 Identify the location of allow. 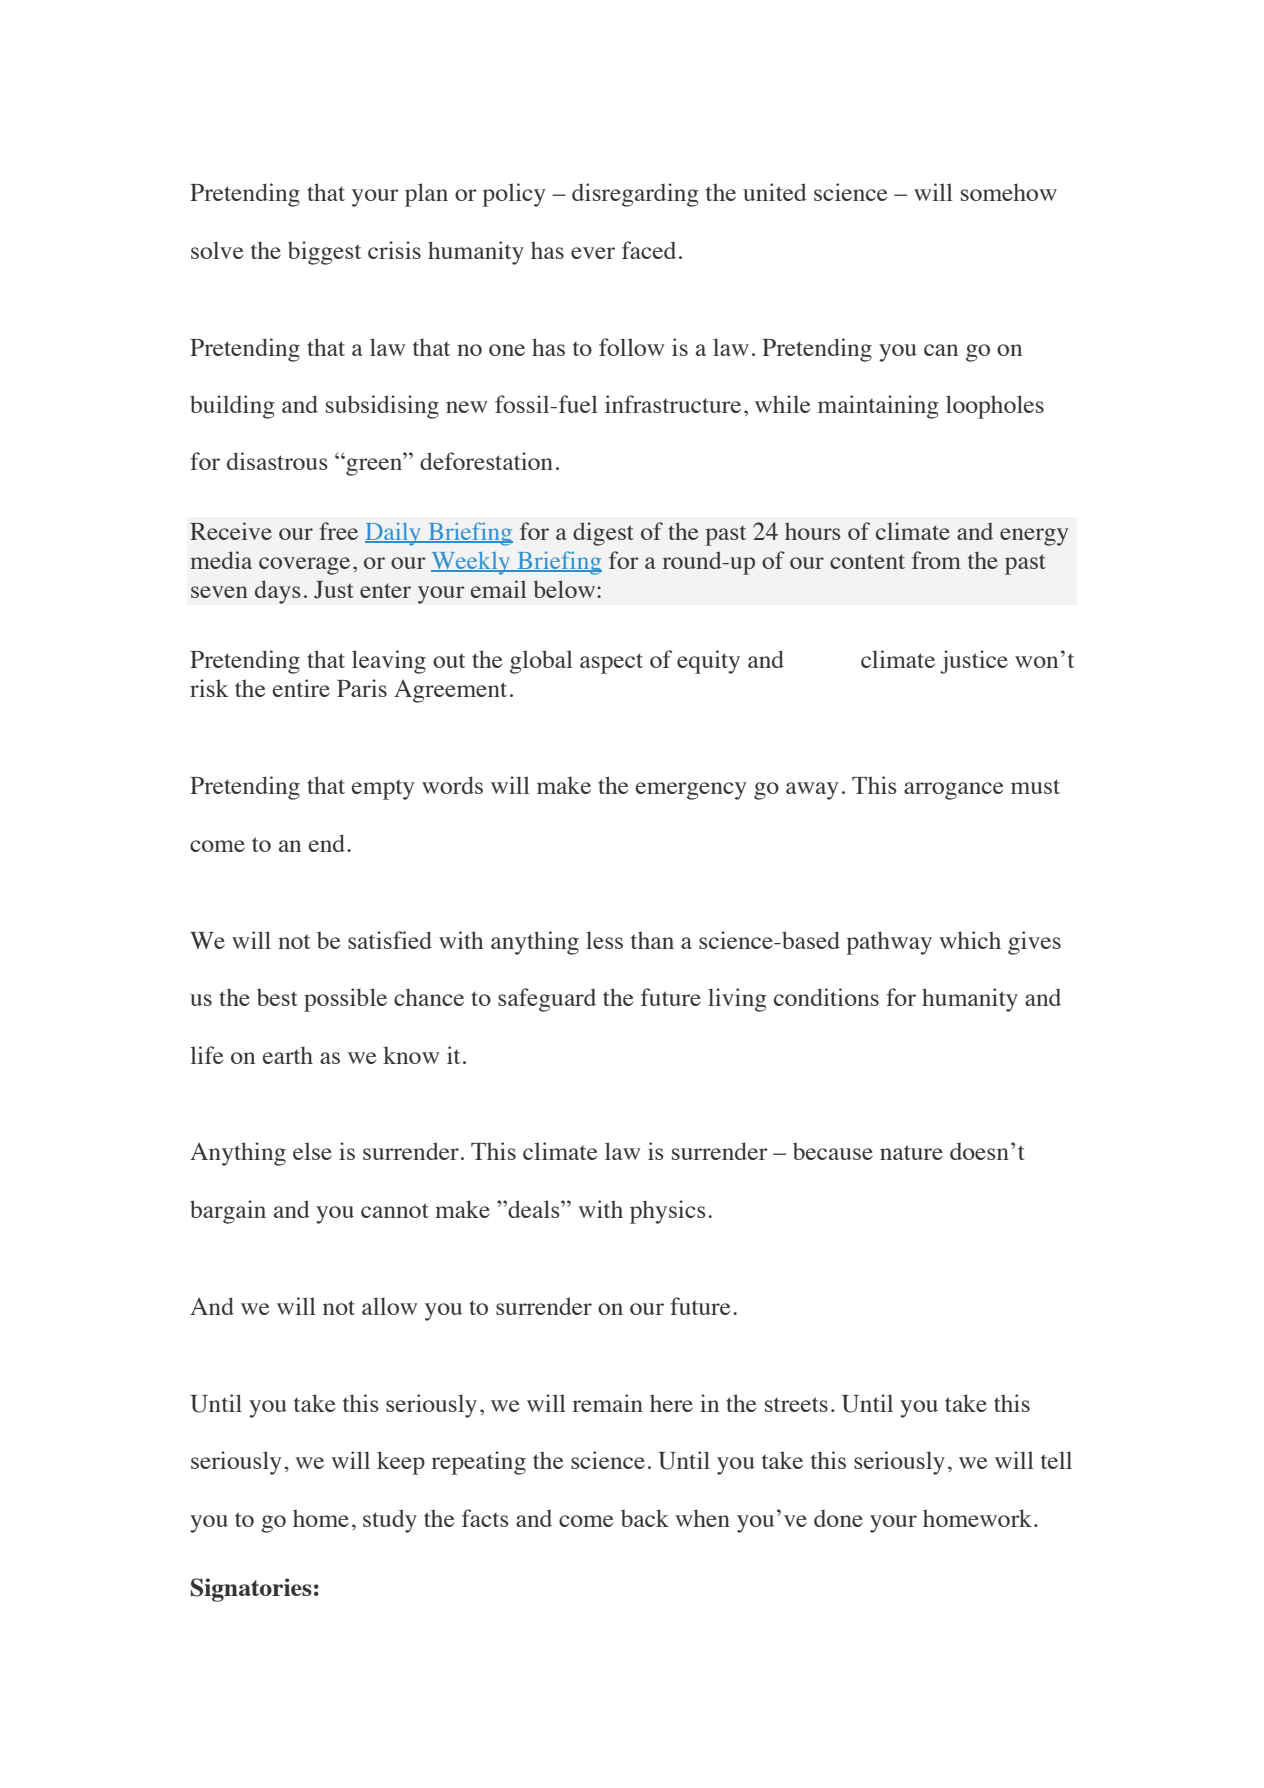
(389, 1306).
